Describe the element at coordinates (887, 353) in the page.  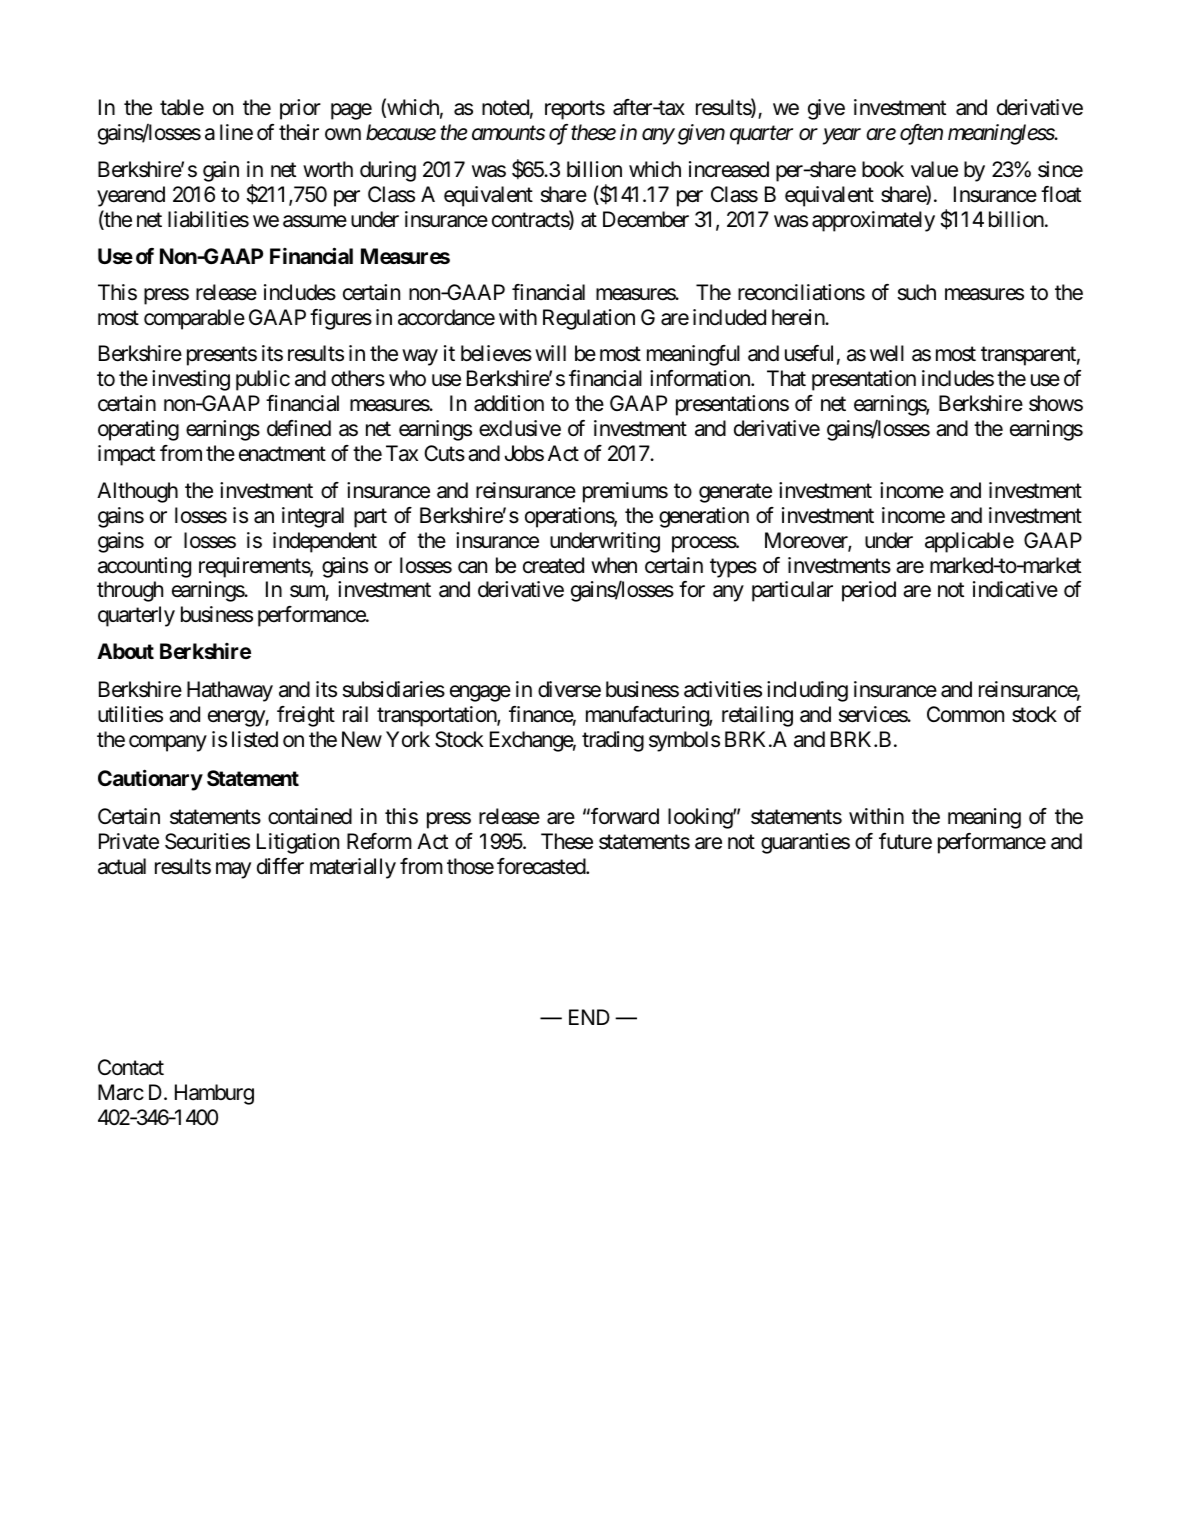
I see `well` at that location.
